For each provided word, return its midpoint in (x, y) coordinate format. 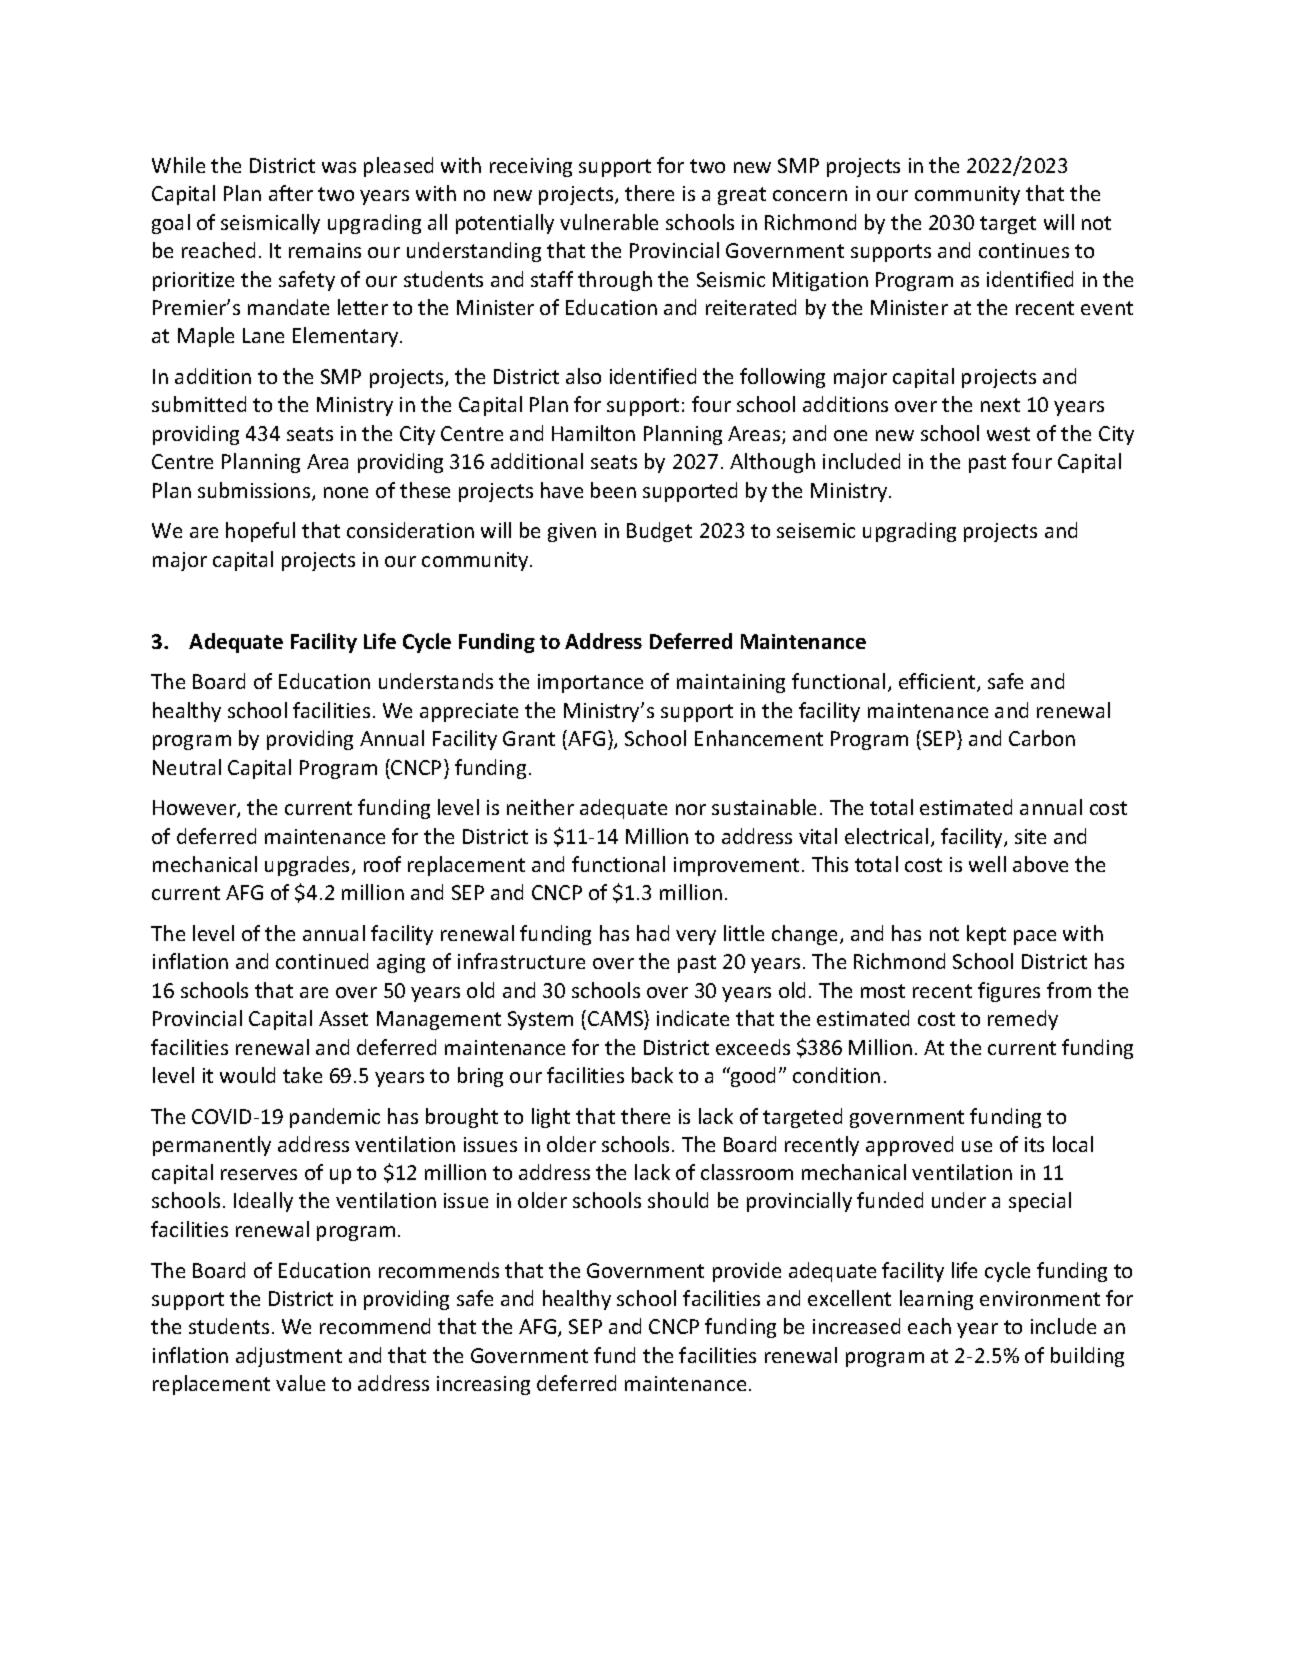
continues (1024, 250)
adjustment (289, 1357)
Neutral (187, 767)
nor (691, 809)
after (291, 193)
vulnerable (609, 222)
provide (747, 1272)
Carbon (1042, 738)
